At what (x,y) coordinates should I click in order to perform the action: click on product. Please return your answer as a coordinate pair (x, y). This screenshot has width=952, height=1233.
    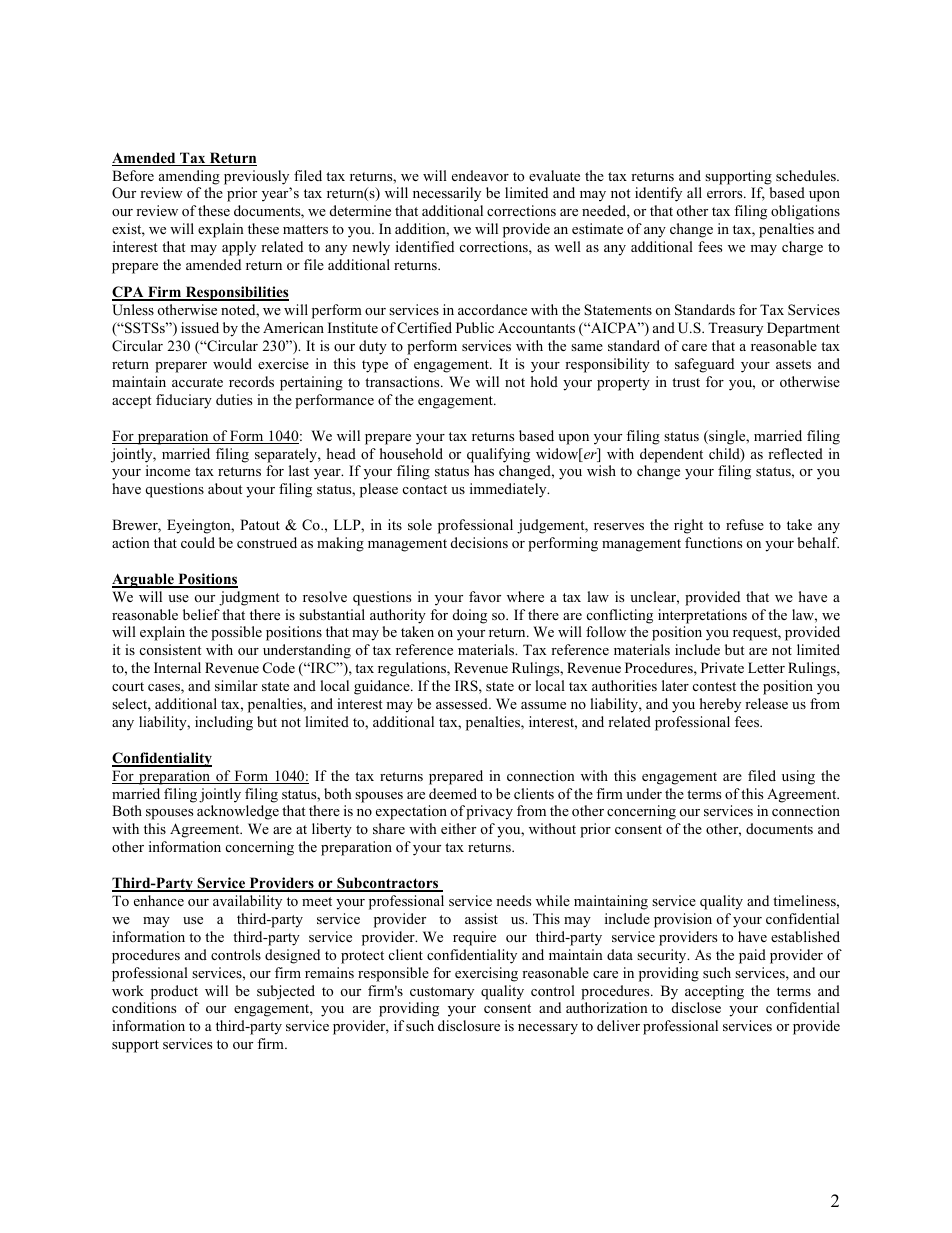
    Looking at the image, I should click on (174, 992).
